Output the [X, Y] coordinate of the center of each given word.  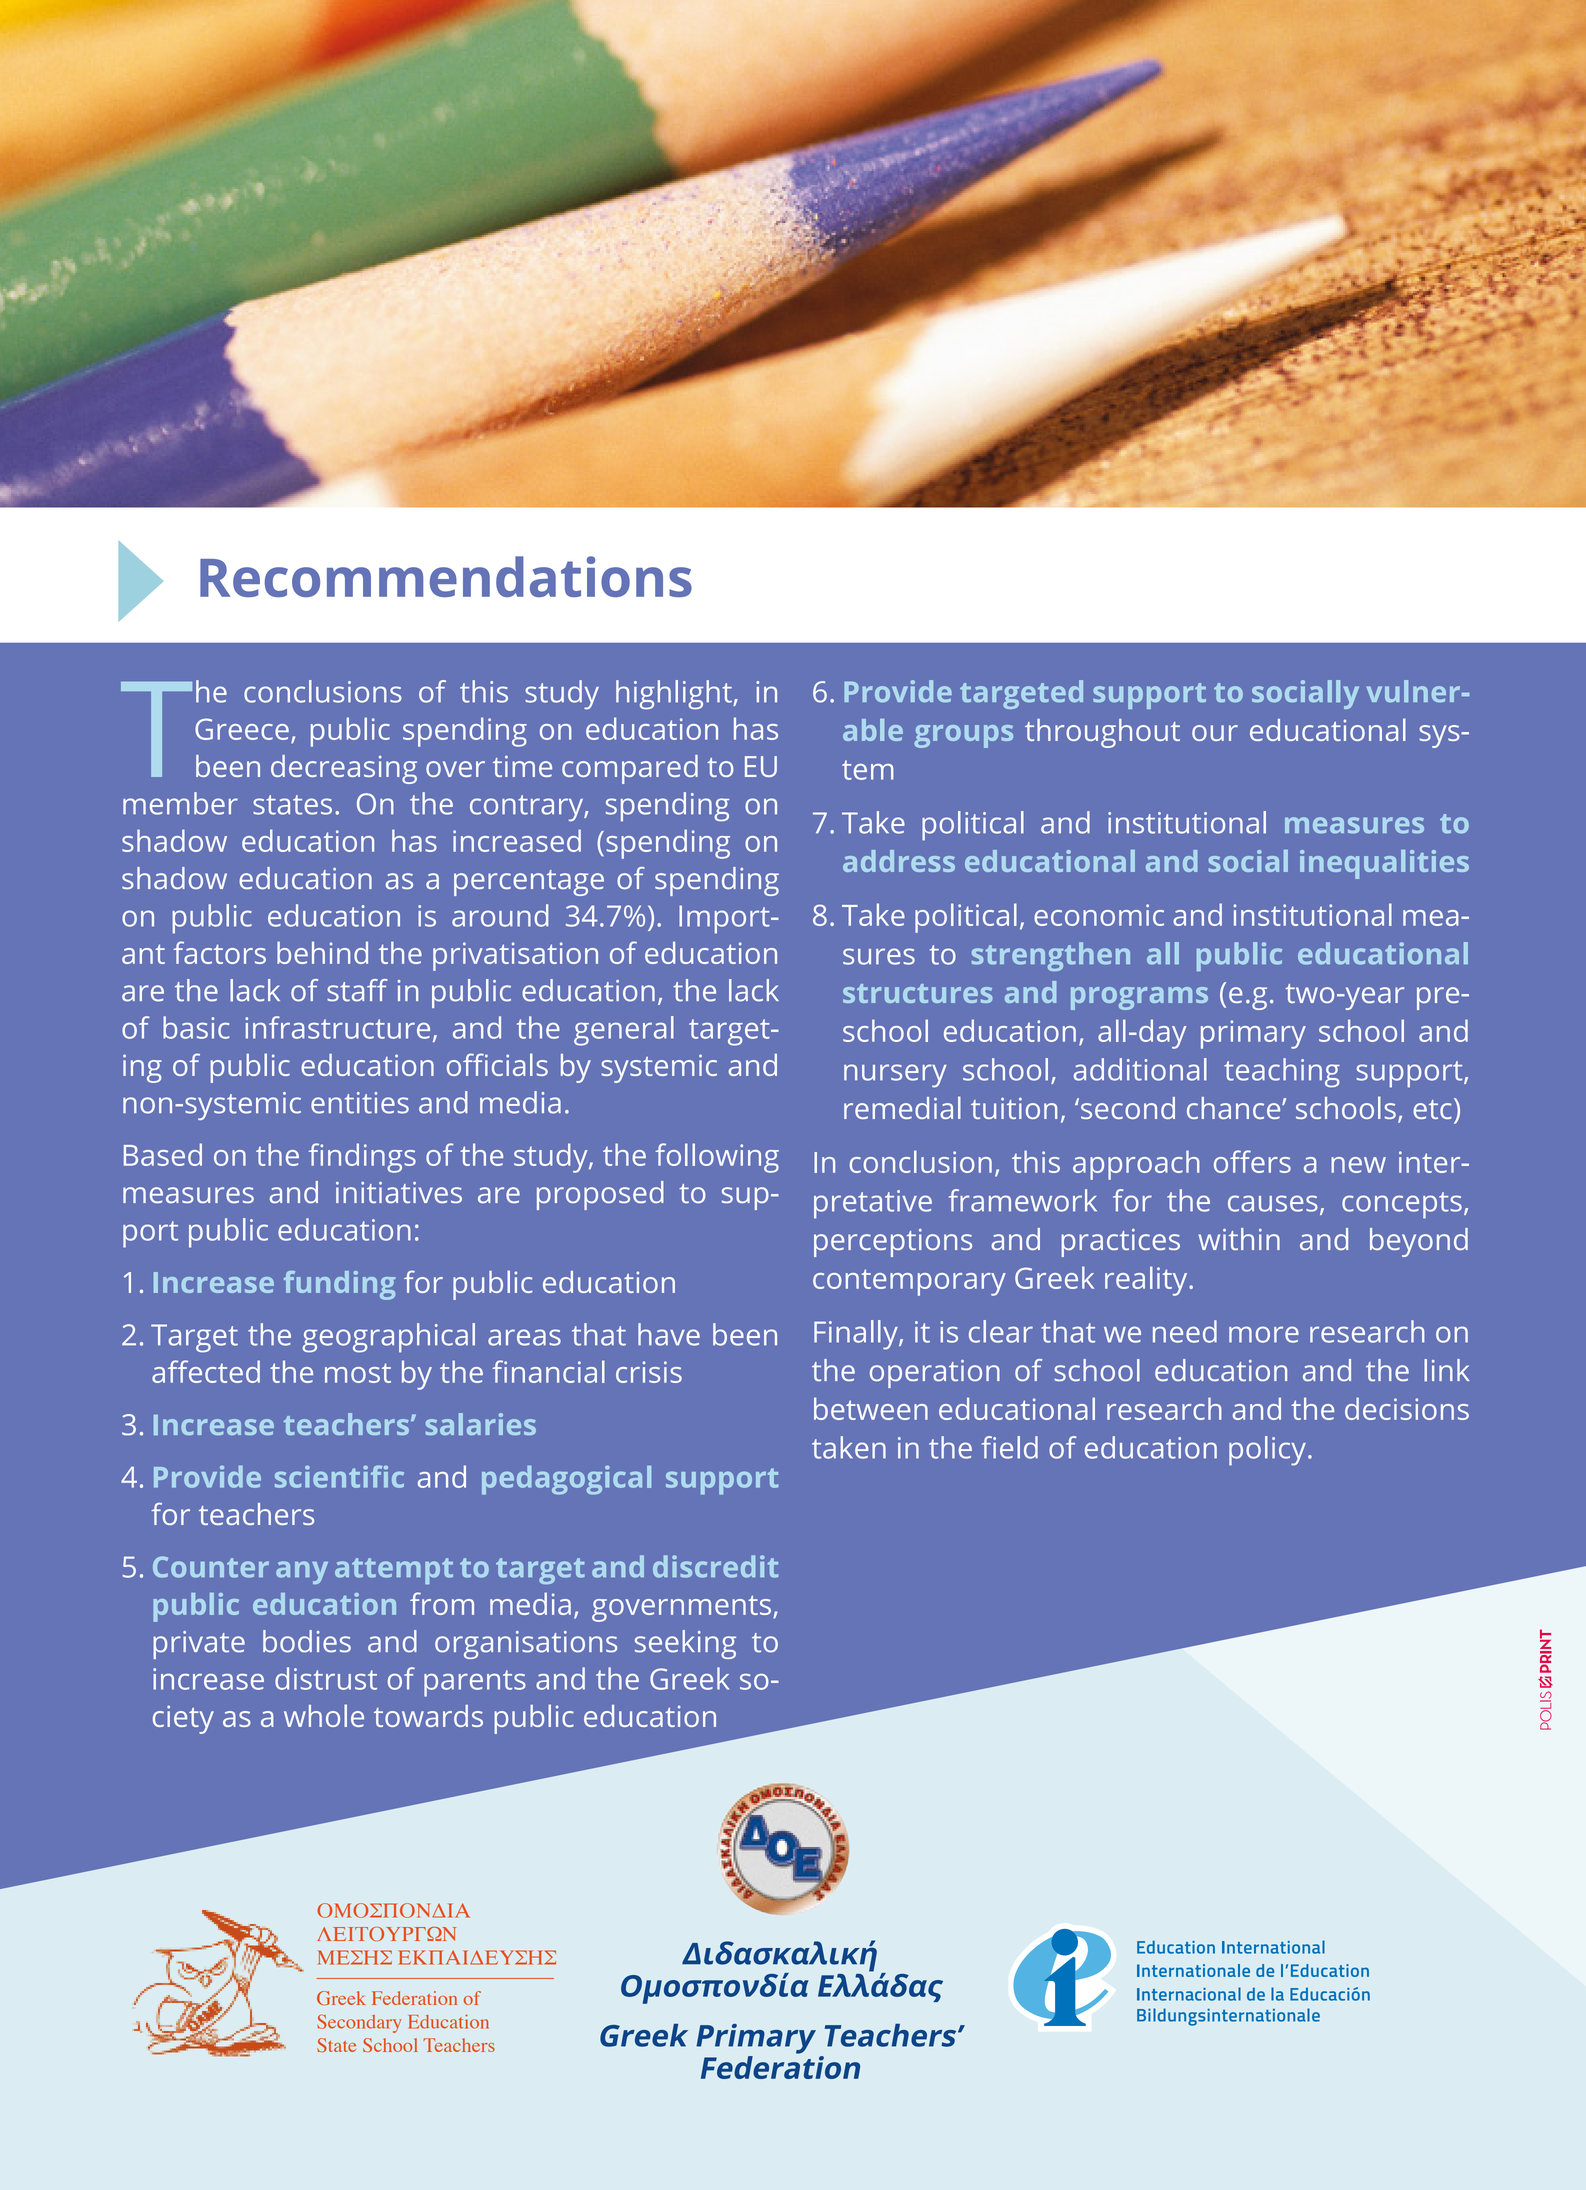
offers [1252, 1161]
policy [1267, 1451]
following [717, 1158]
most [358, 1373]
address [899, 861]
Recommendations [446, 576]
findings [362, 1158]
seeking [685, 1644]
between [871, 1408]
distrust [326, 1678]
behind [322, 952]
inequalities [1384, 864]
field [1010, 1447]
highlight [675, 695]
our [1215, 733]
